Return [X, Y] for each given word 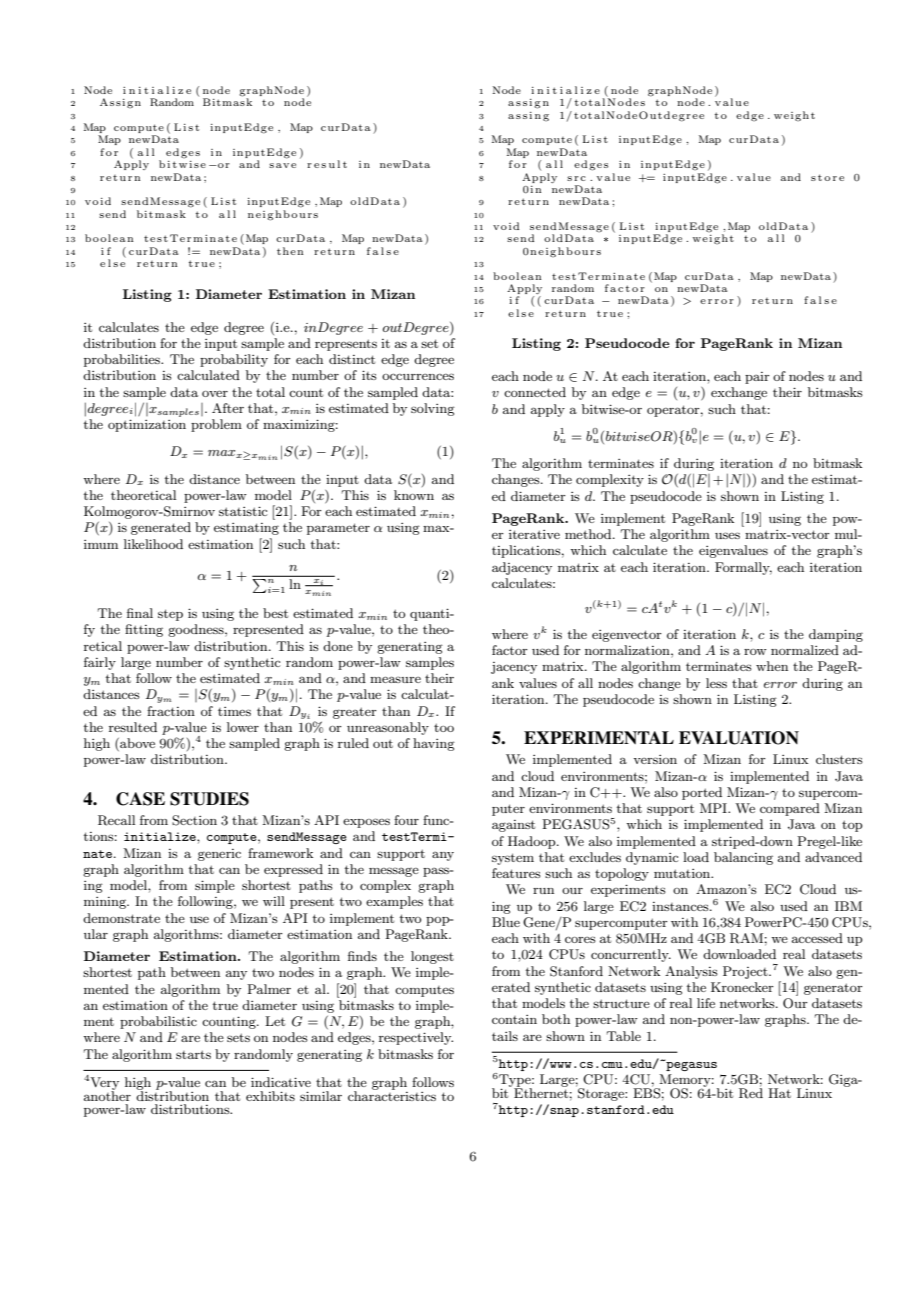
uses [727, 535]
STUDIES [209, 799]
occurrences [418, 376]
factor [510, 650]
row [755, 652]
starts [193, 1054]
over [215, 393]
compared [790, 809]
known [414, 495]
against [513, 826]
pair [757, 378]
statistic [243, 511]
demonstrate [121, 918]
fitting [144, 630]
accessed [817, 938]
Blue [506, 922]
